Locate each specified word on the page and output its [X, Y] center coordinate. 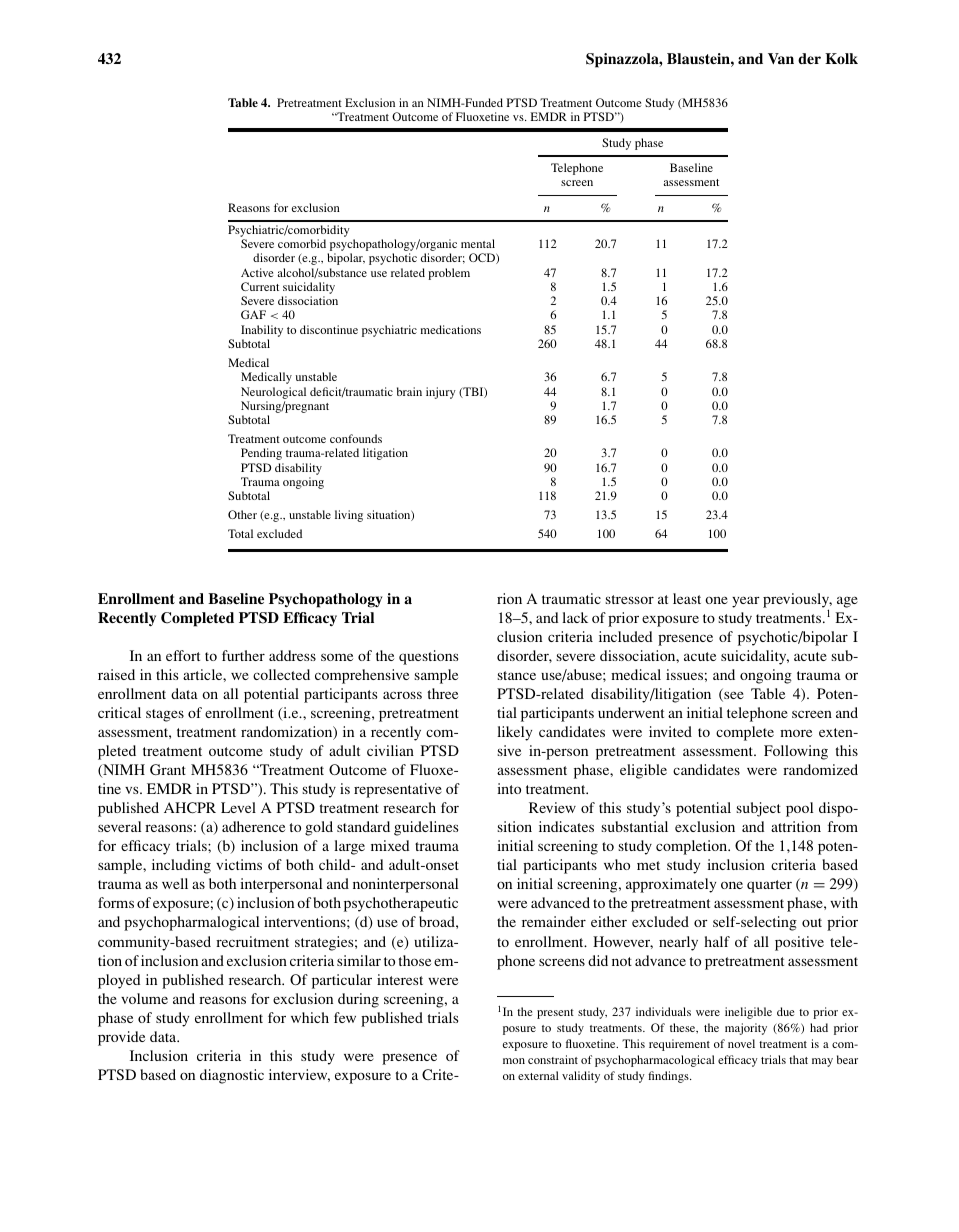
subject [758, 809]
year [746, 602]
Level [238, 807]
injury [441, 393]
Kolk [841, 58]
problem [449, 274]
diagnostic [232, 1076]
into [509, 788]
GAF [253, 314]
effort [183, 655]
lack [575, 617]
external [538, 1075]
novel [741, 1043]
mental [478, 243]
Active [257, 272]
